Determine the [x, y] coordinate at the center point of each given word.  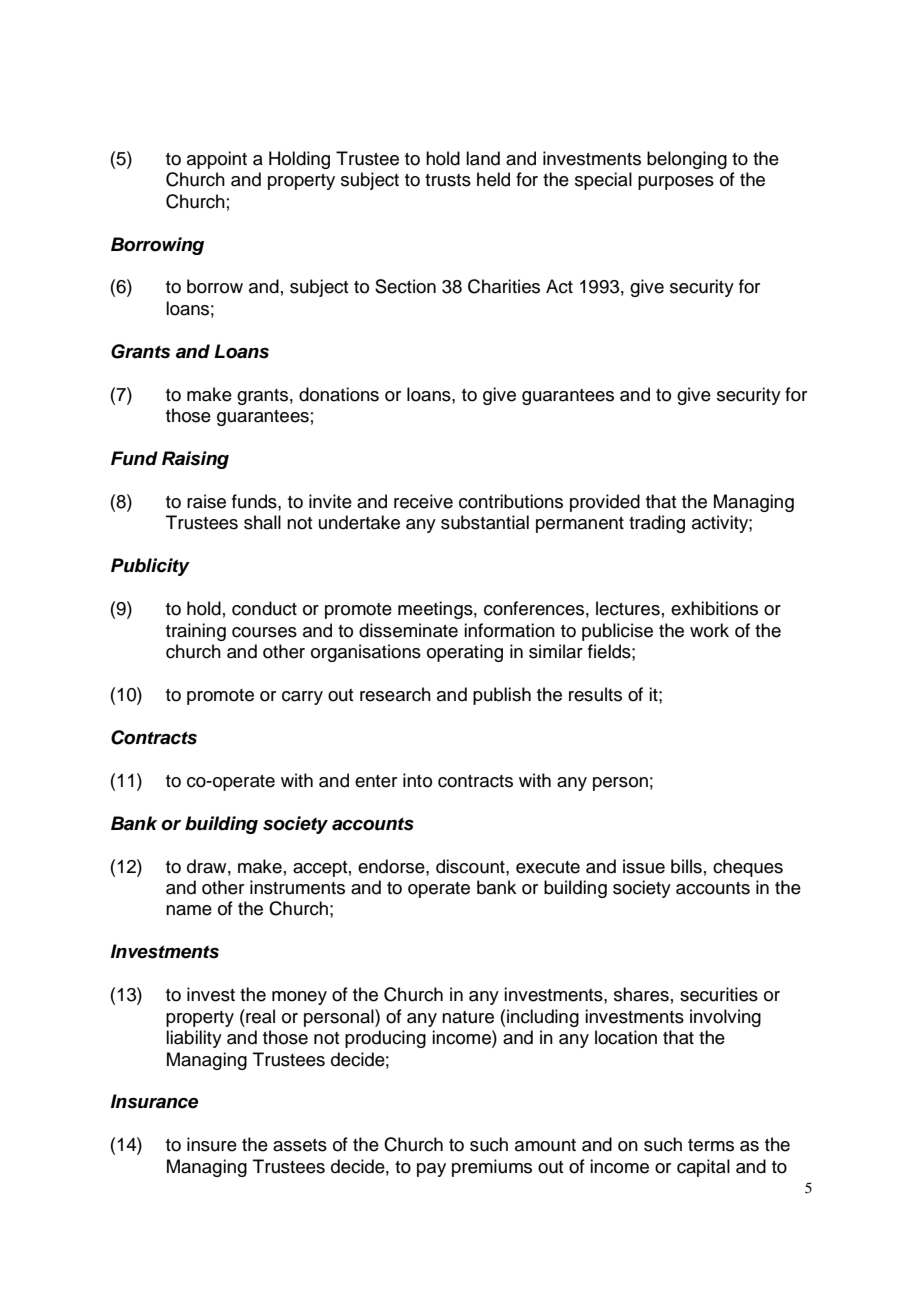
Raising [195, 460]
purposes [676, 183]
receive [423, 501]
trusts [448, 180]
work [709, 630]
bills [686, 866]
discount [471, 866]
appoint [217, 160]
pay [431, 1170]
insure [212, 1144]
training [196, 632]
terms [711, 1145]
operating [465, 653]
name [189, 910]
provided [605, 503]
